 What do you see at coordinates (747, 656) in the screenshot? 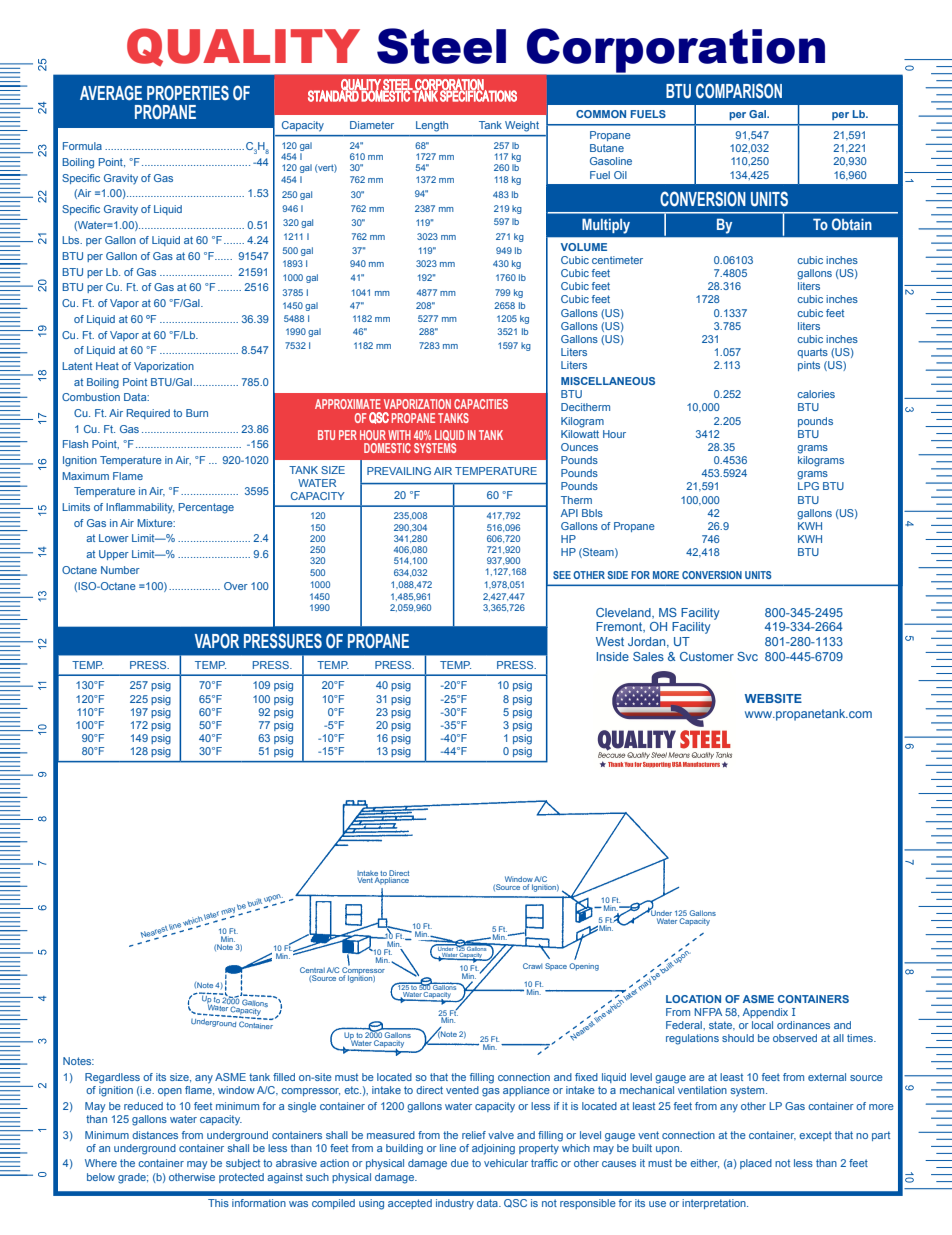
I see `Svc` at bounding box center [747, 656].
